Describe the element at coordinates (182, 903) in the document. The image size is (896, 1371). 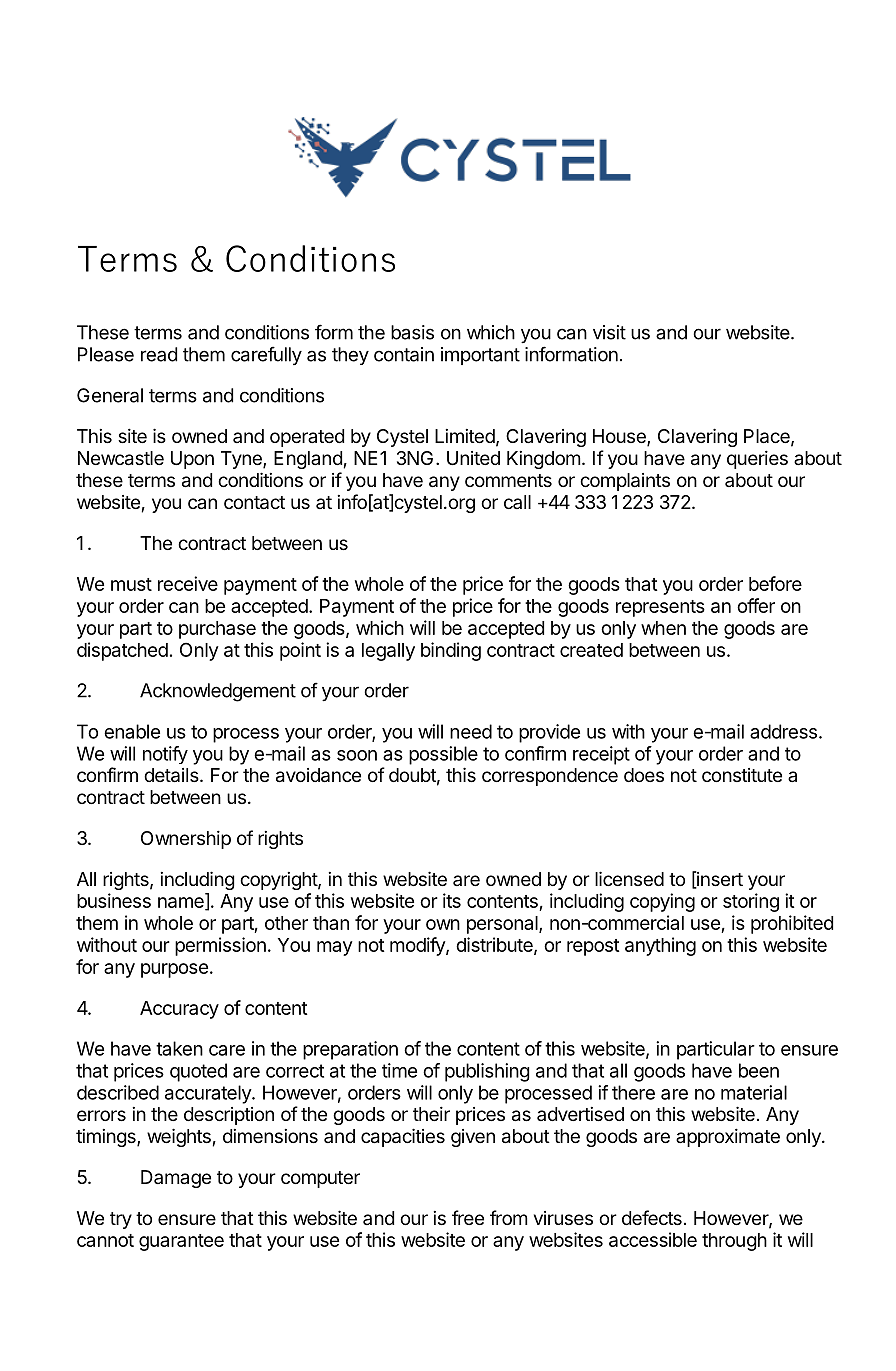
I see `name` at that location.
